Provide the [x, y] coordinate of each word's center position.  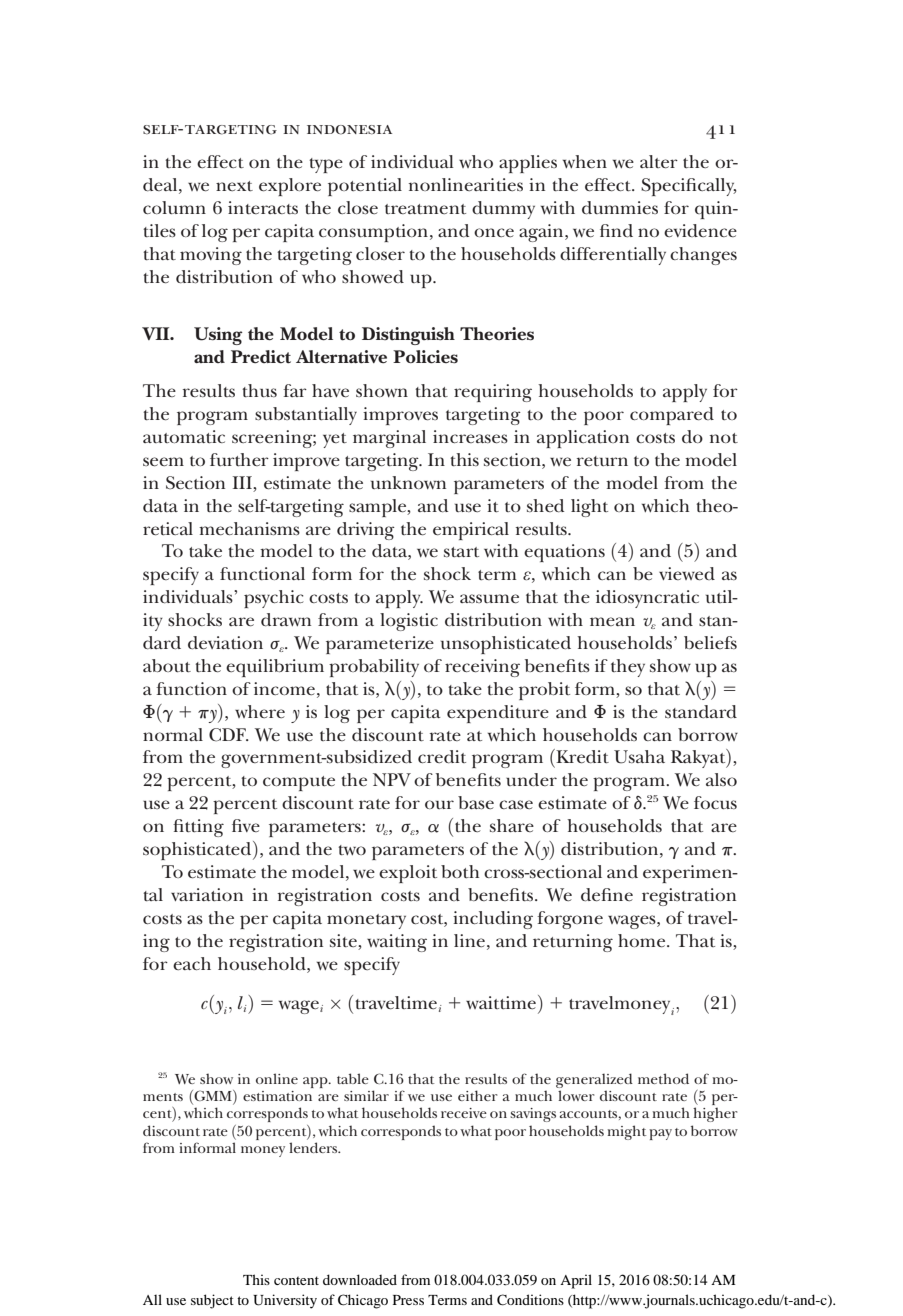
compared [672, 416]
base [476, 802]
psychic [273, 599]
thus [259, 390]
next [234, 186]
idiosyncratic [647, 599]
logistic [409, 622]
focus [715, 802]
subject [212, 1301]
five [246, 825]
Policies [425, 357]
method [663, 1078]
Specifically [689, 187]
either [477, 1095]
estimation [277, 1096]
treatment [425, 209]
